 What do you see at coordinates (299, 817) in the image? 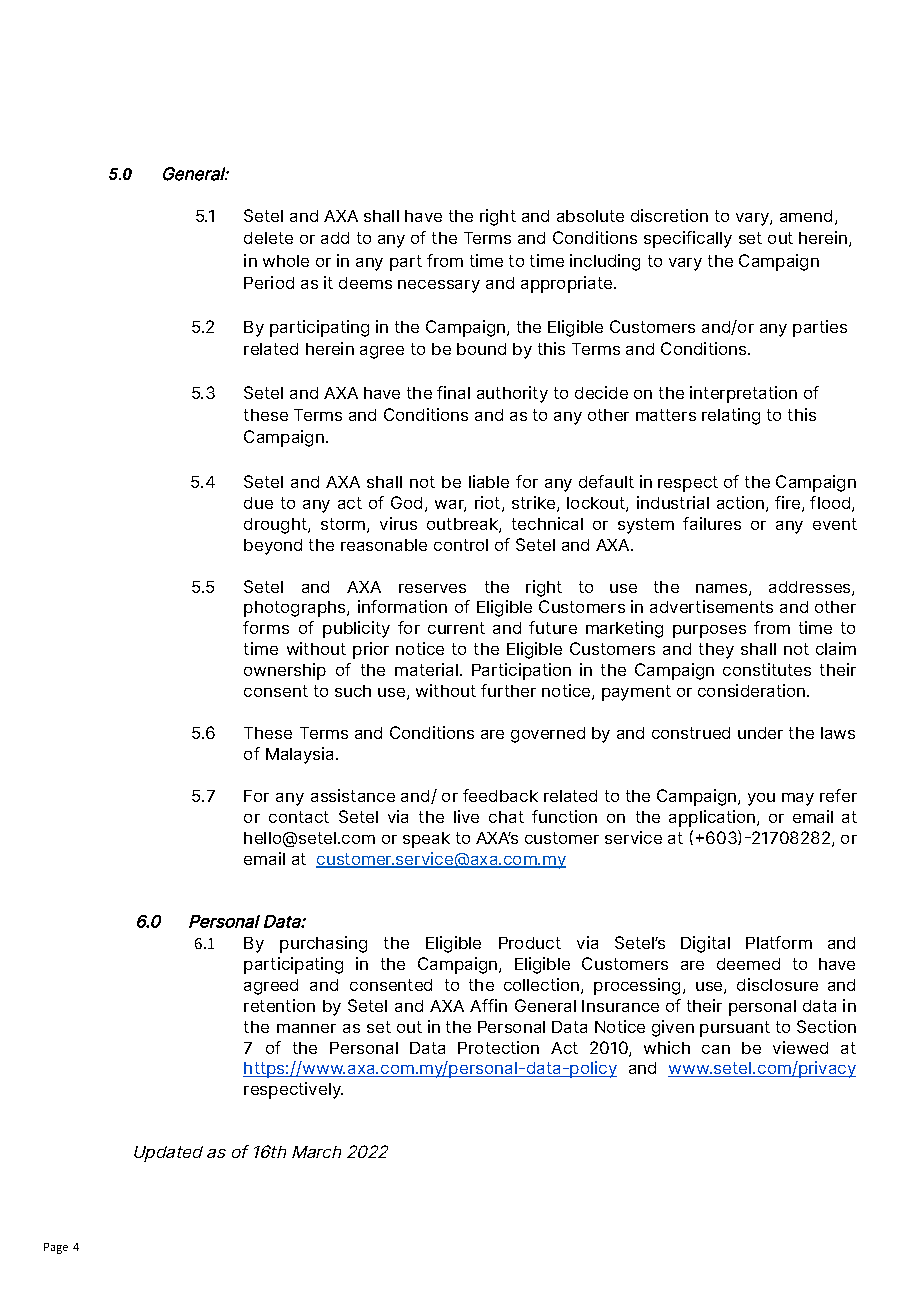
I see `contact` at bounding box center [299, 817].
